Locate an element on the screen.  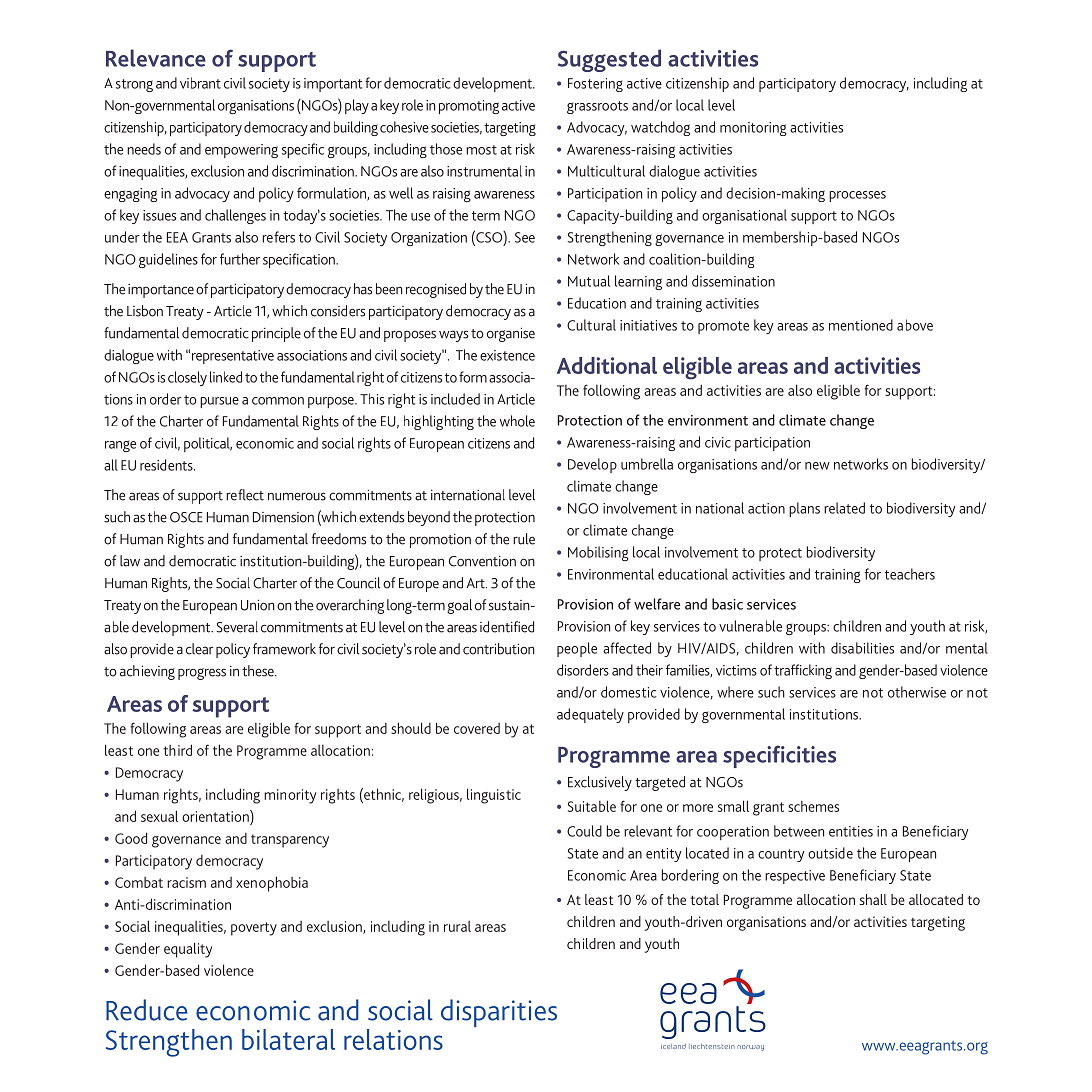
monitoring is located at coordinates (753, 129).
